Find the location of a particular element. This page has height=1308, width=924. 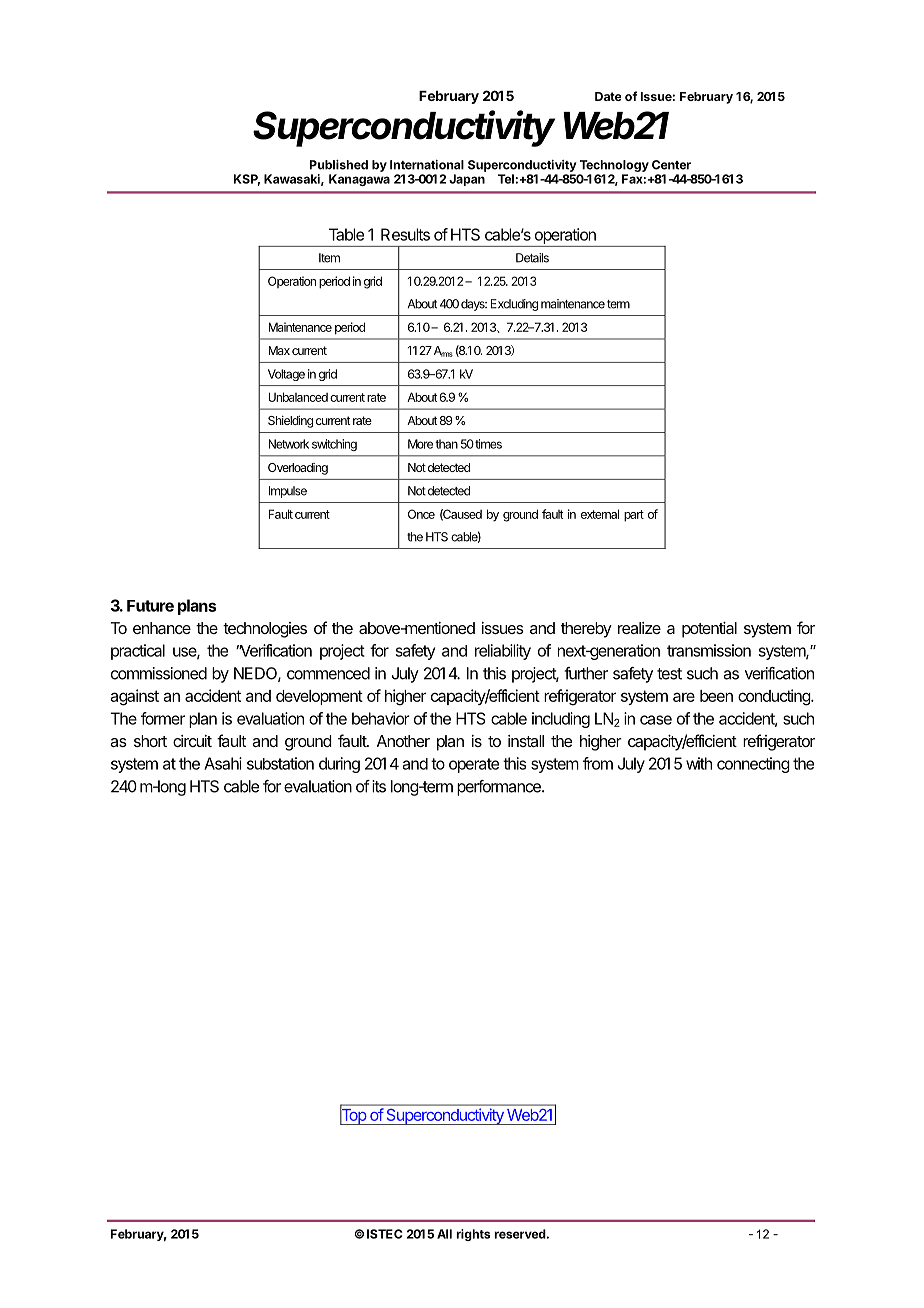

transmission is located at coordinates (709, 650).
